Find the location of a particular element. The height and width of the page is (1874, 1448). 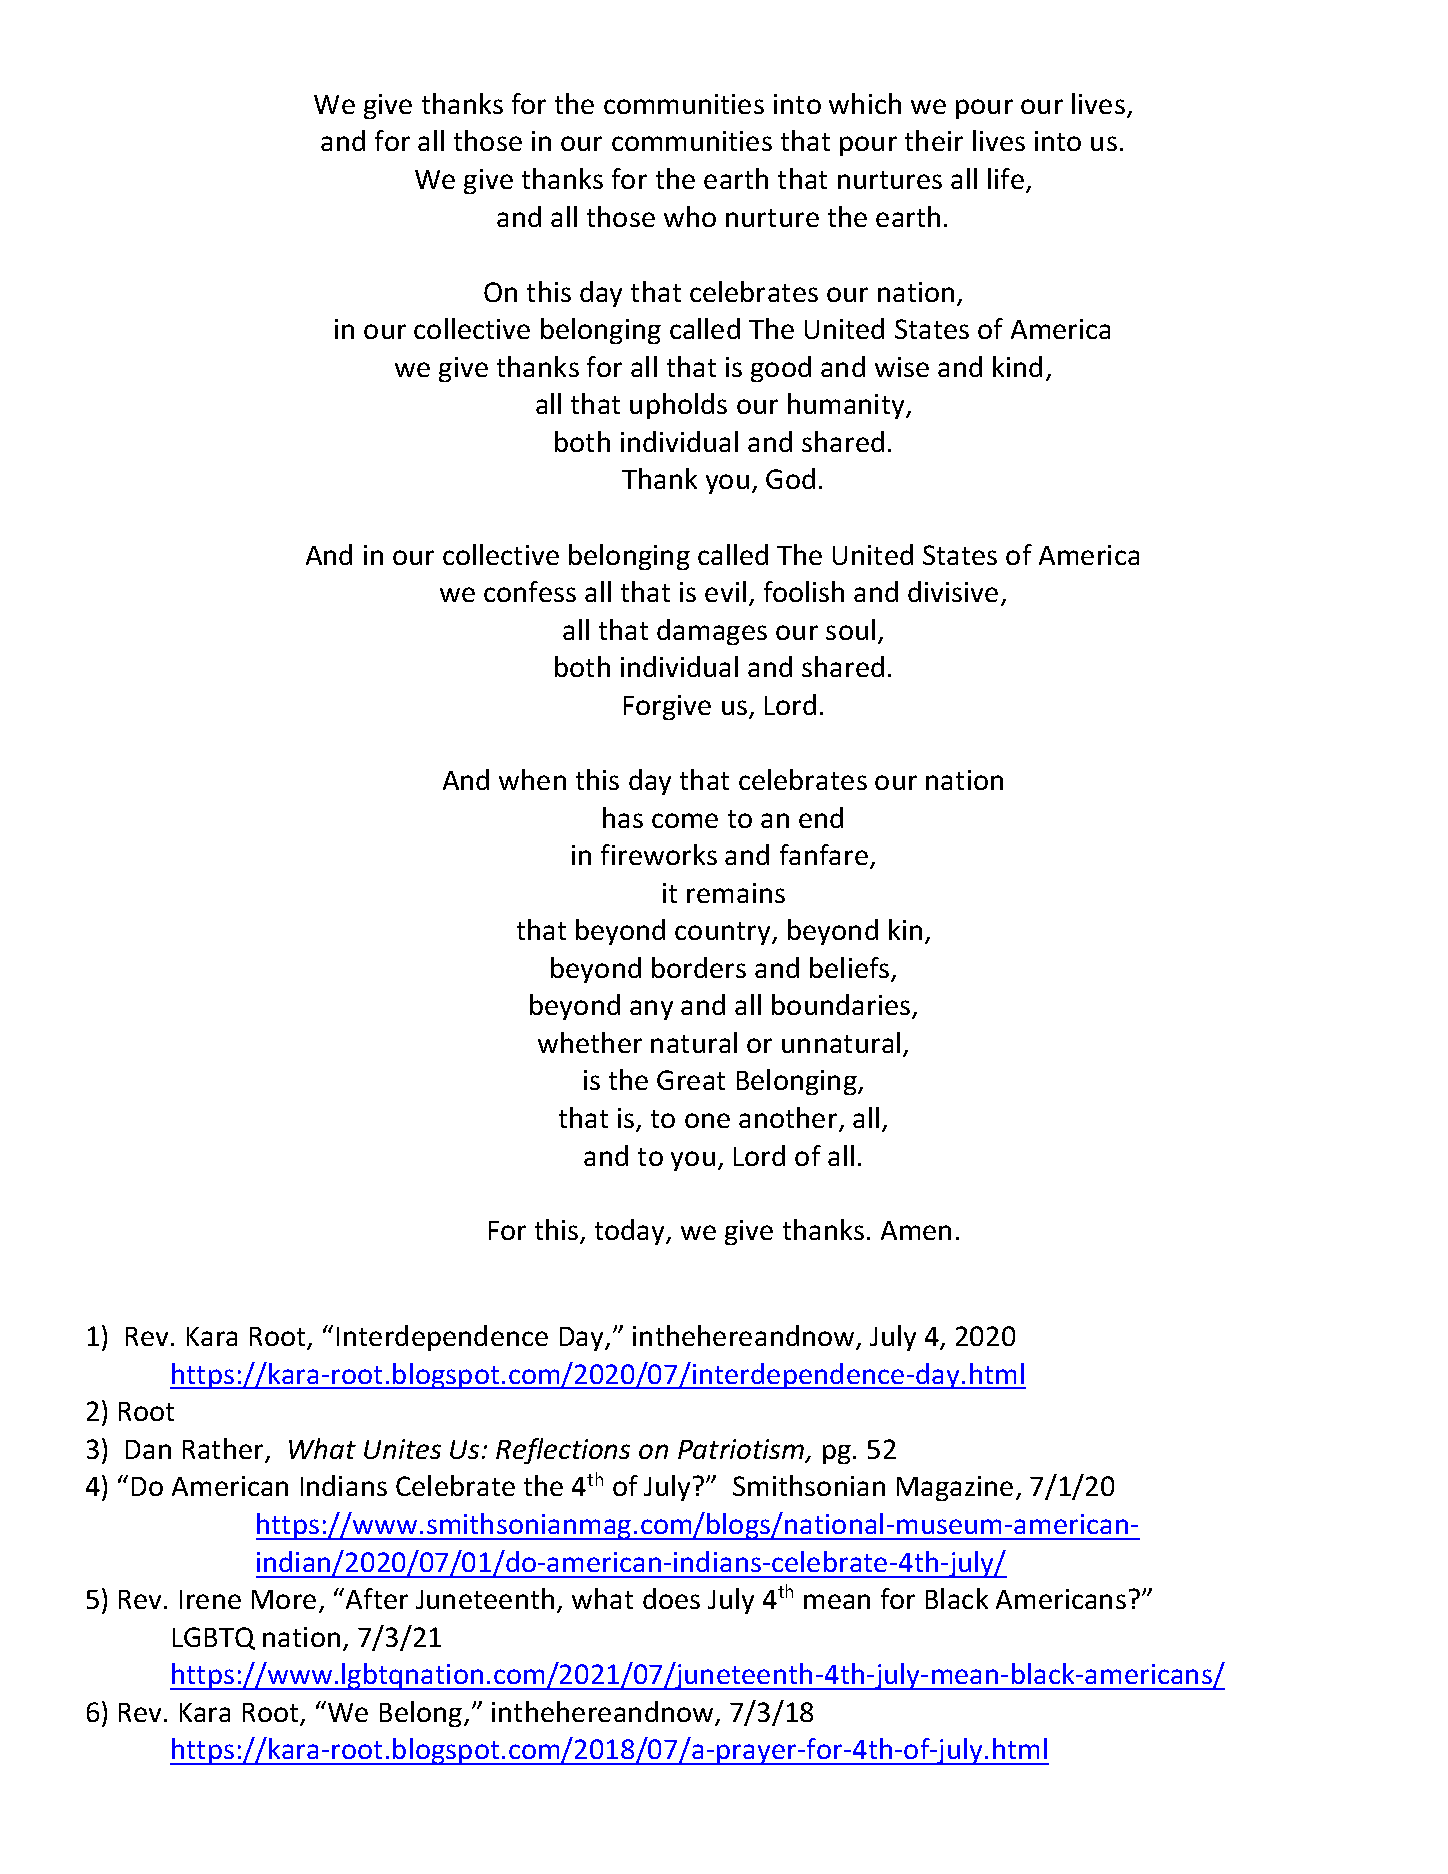

damages is located at coordinates (712, 632).
